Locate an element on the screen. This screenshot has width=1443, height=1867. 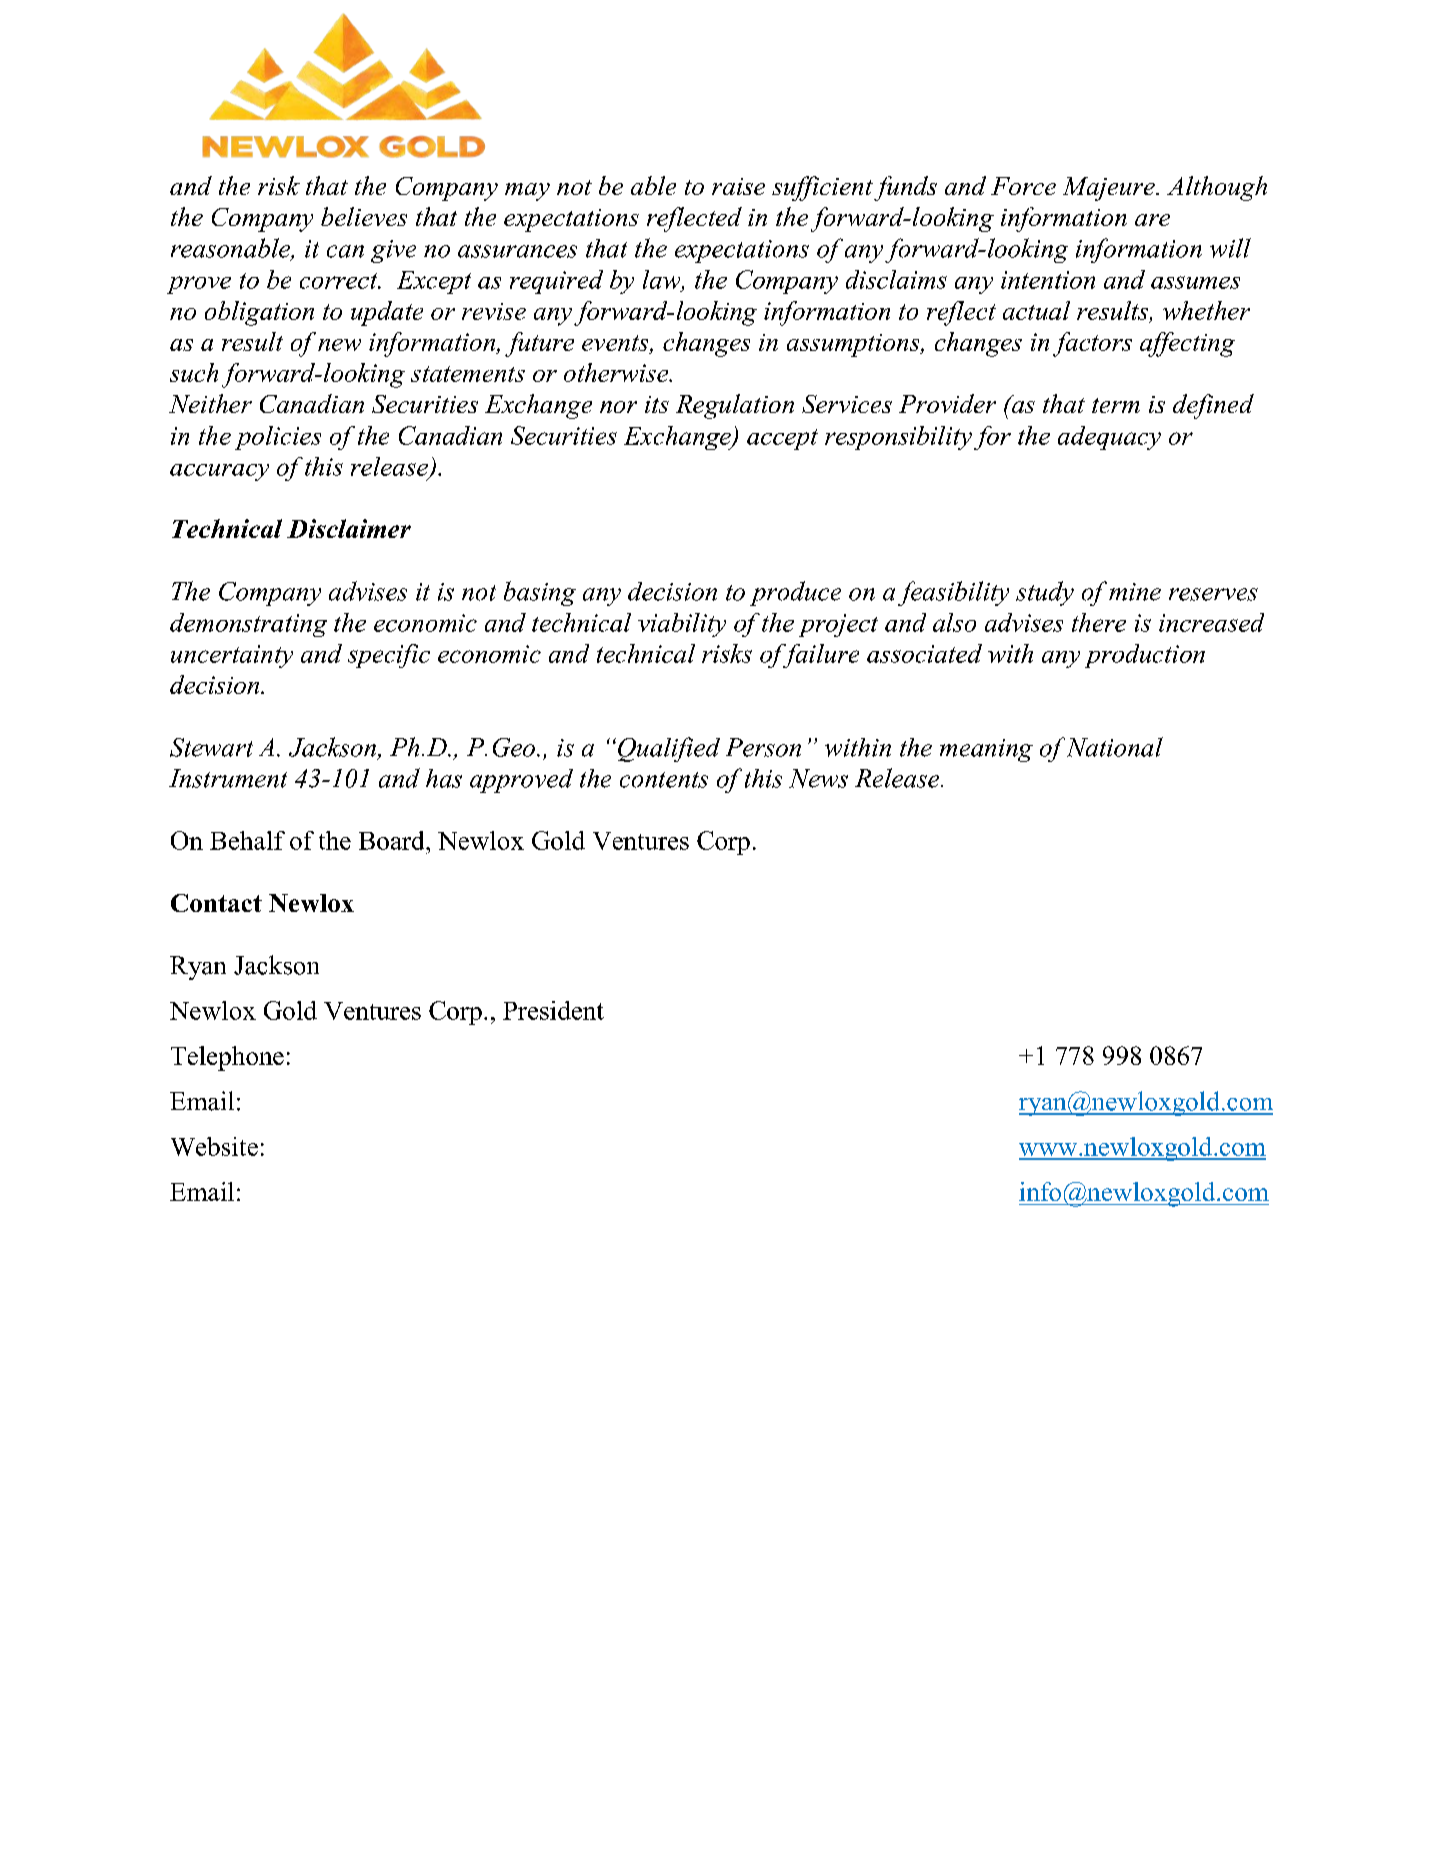
raise is located at coordinates (738, 186).
